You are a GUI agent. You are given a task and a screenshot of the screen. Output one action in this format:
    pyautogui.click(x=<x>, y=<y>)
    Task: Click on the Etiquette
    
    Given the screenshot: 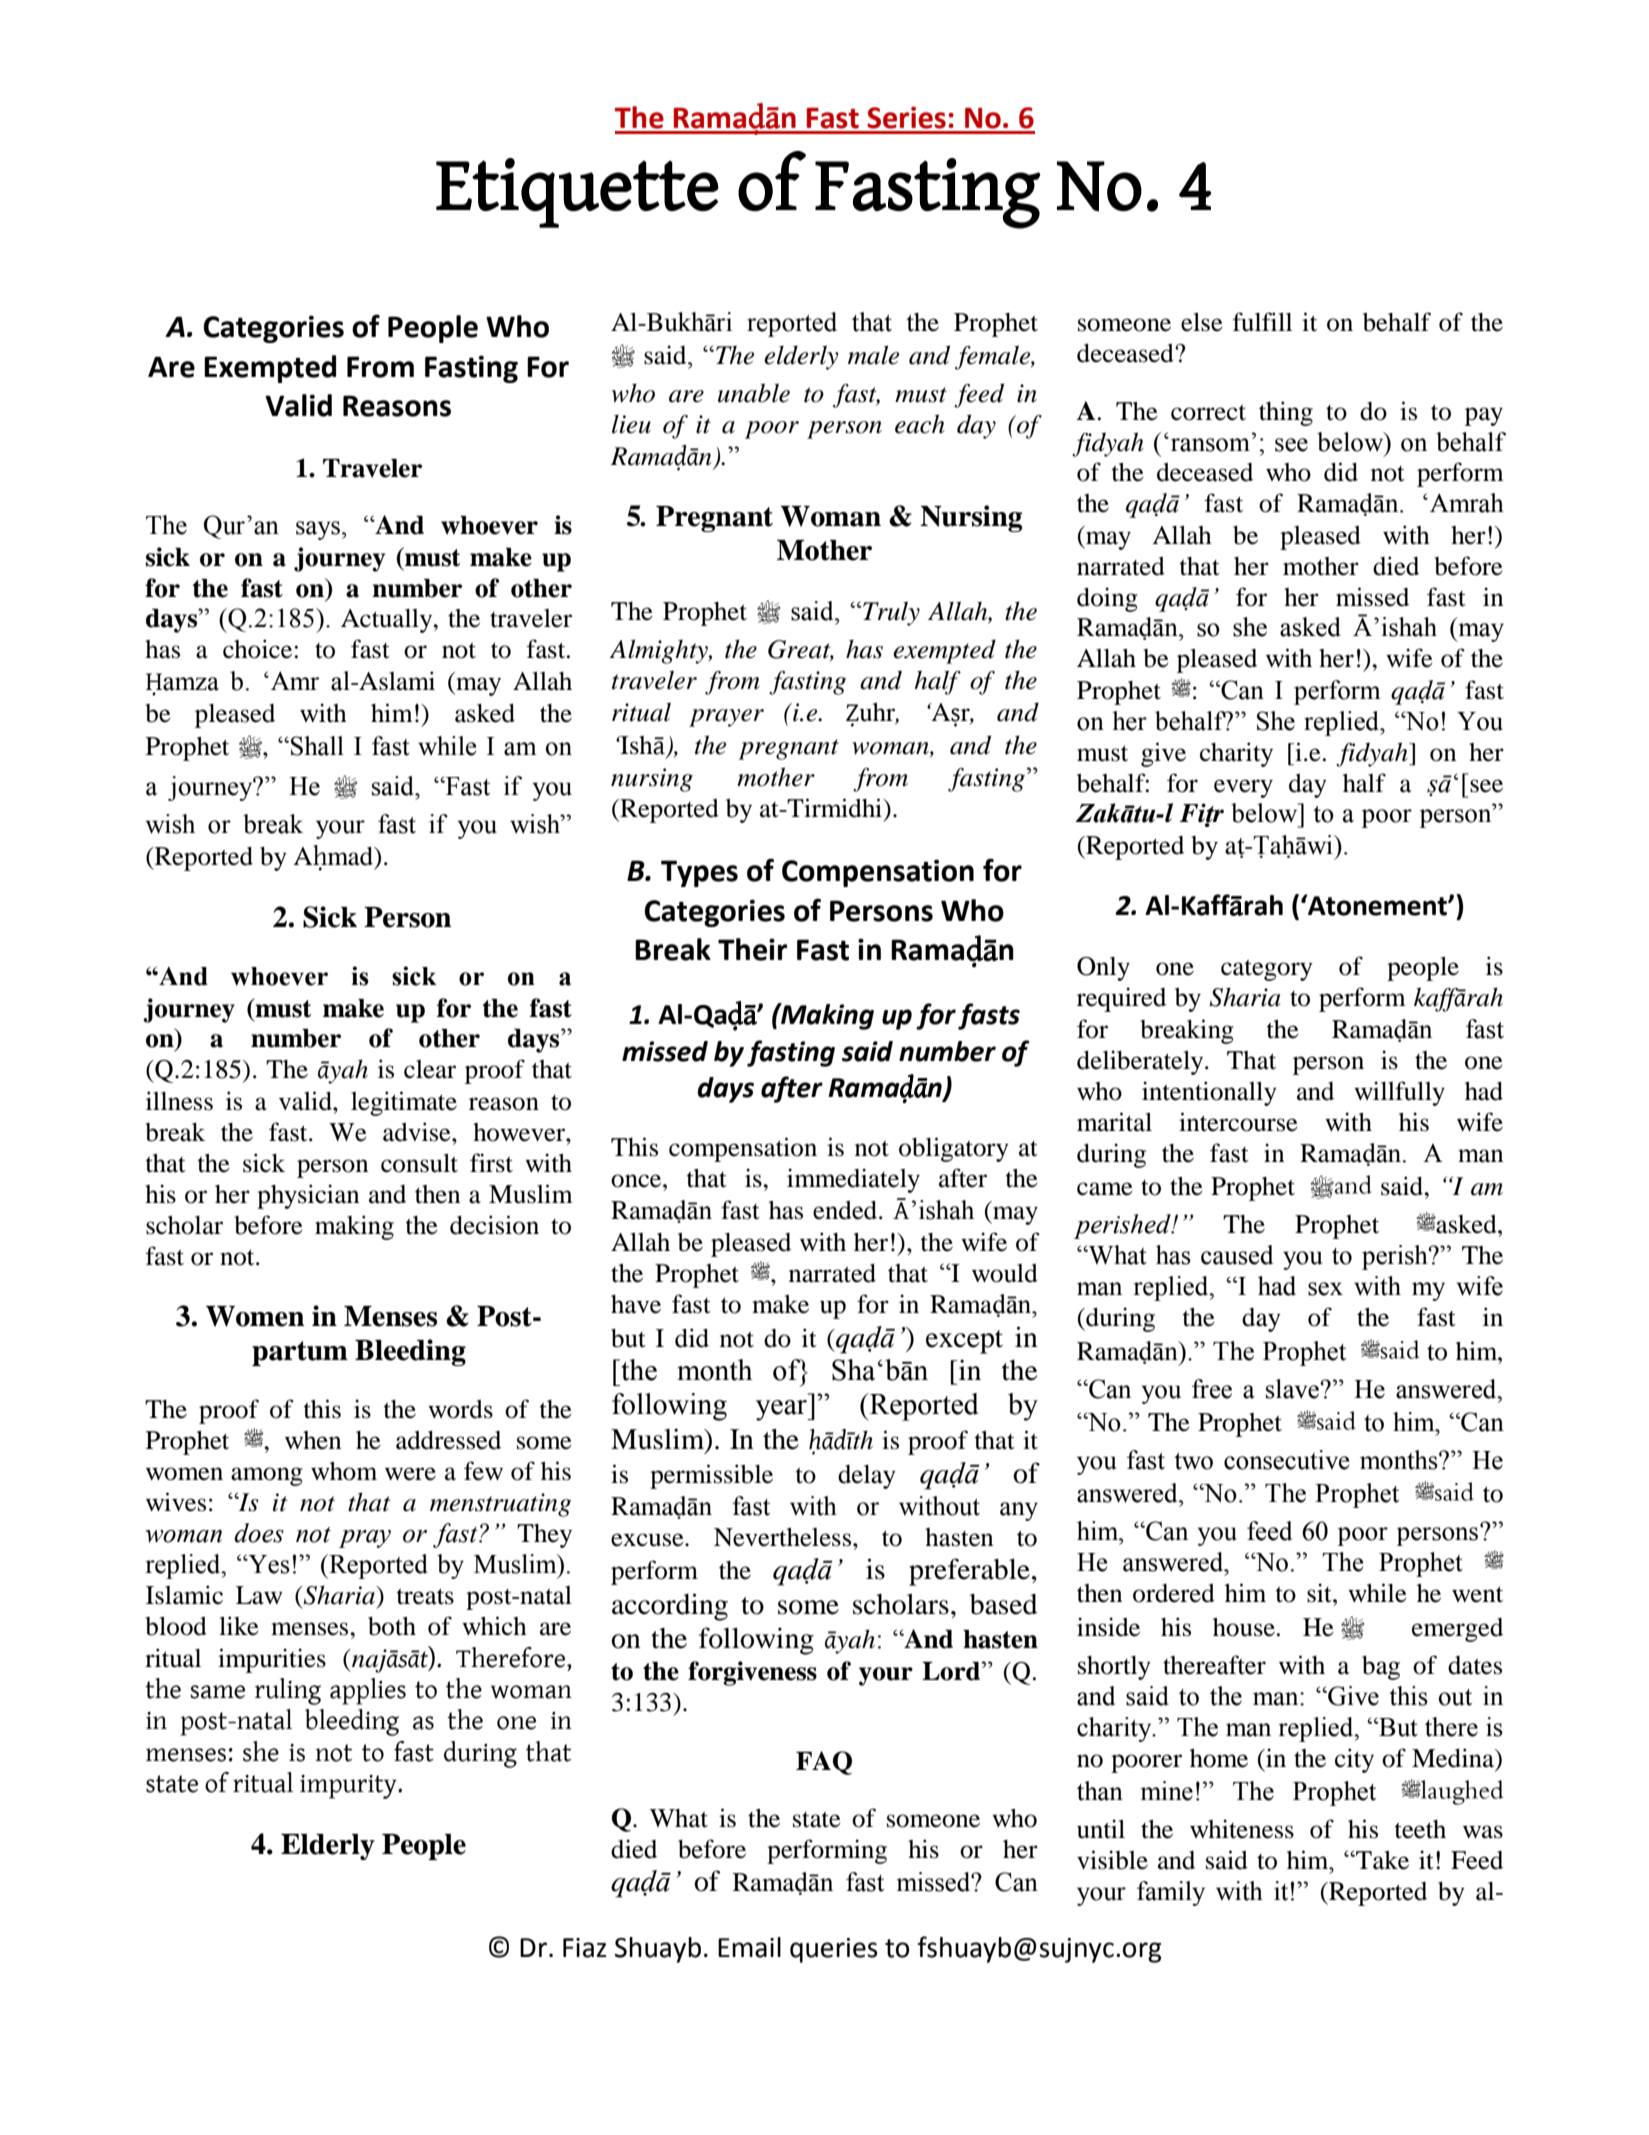 What is the action you would take?
    pyautogui.click(x=577, y=193)
